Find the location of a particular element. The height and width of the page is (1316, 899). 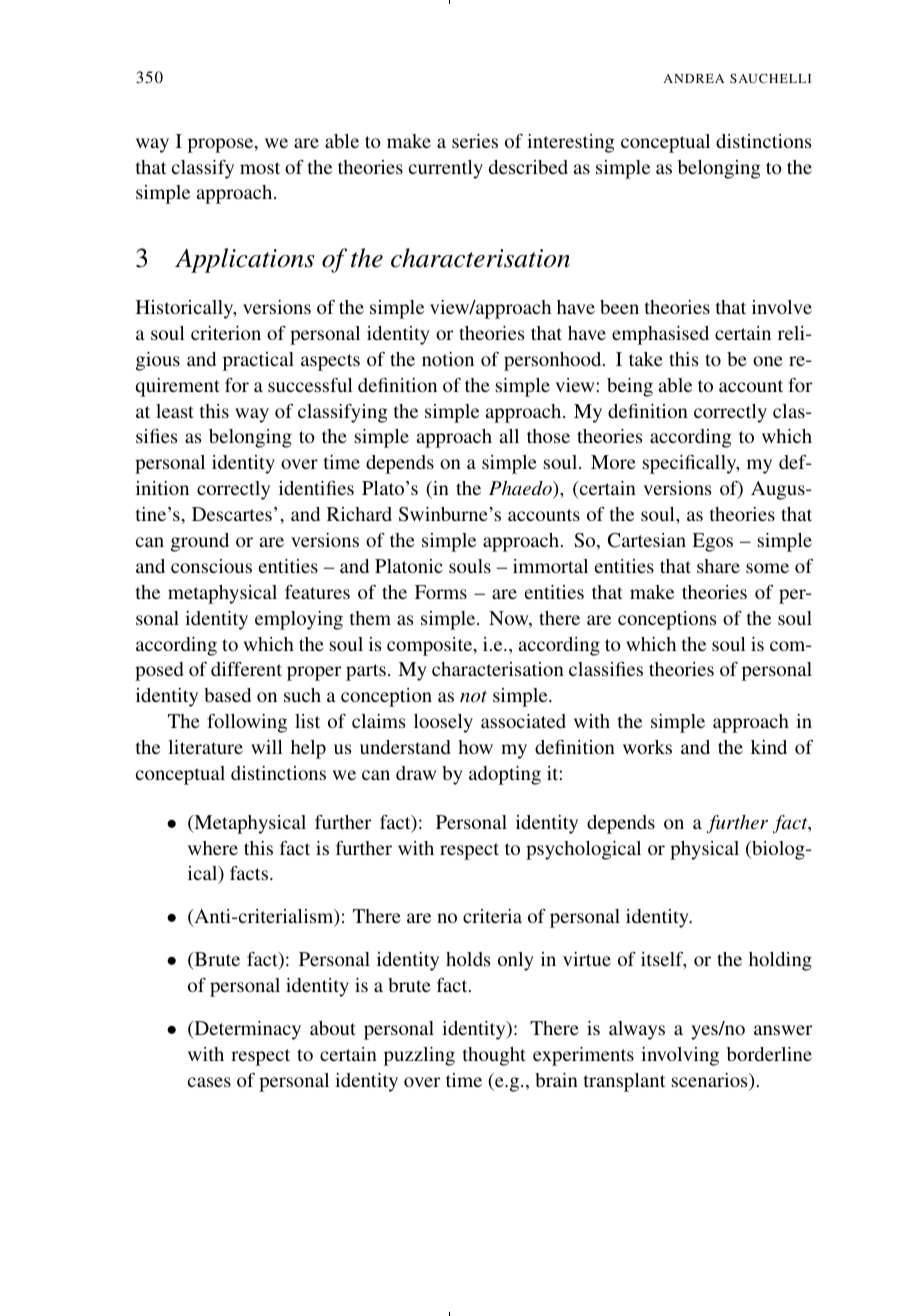

criterion is located at coordinates (226, 333).
